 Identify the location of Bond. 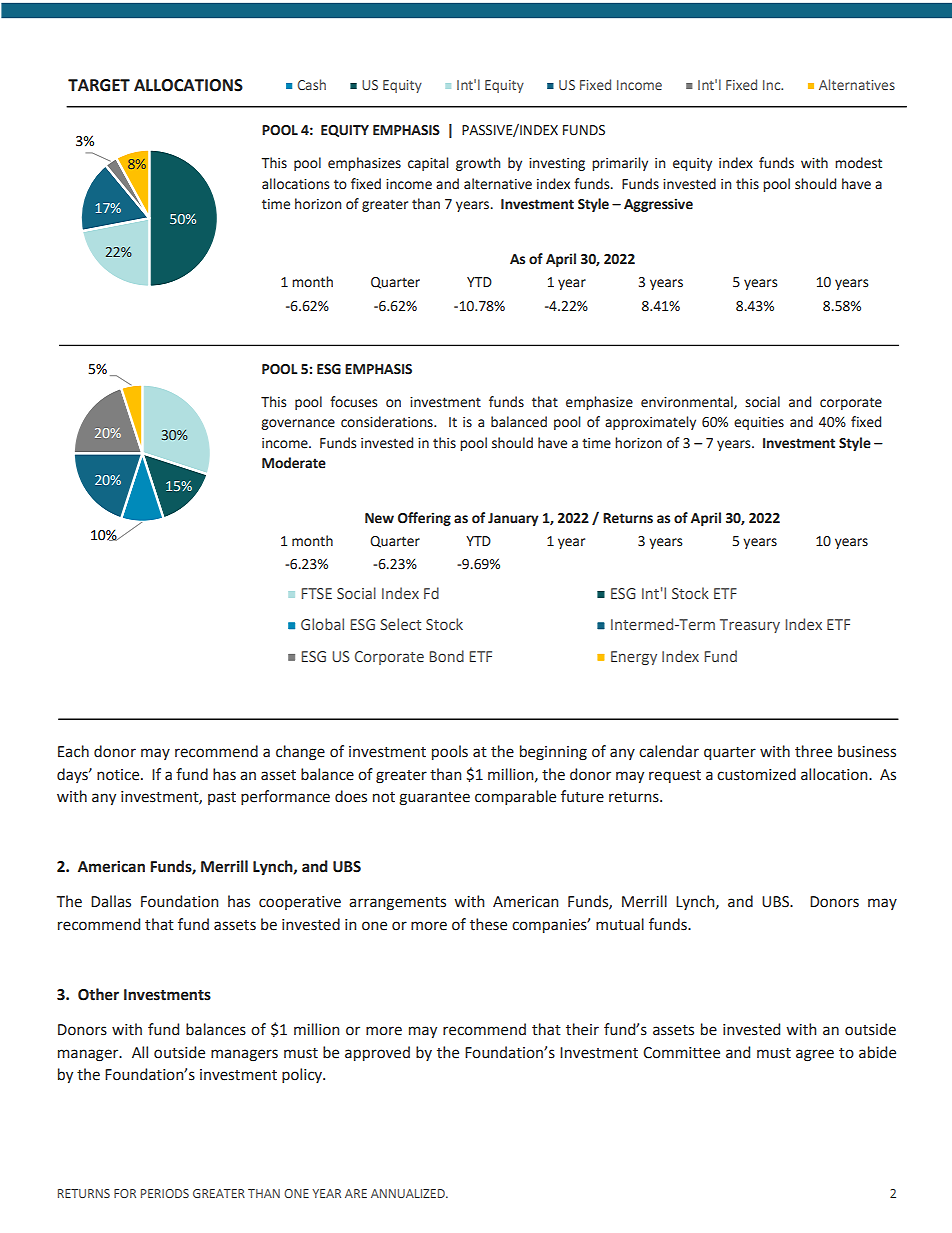
(446, 656).
